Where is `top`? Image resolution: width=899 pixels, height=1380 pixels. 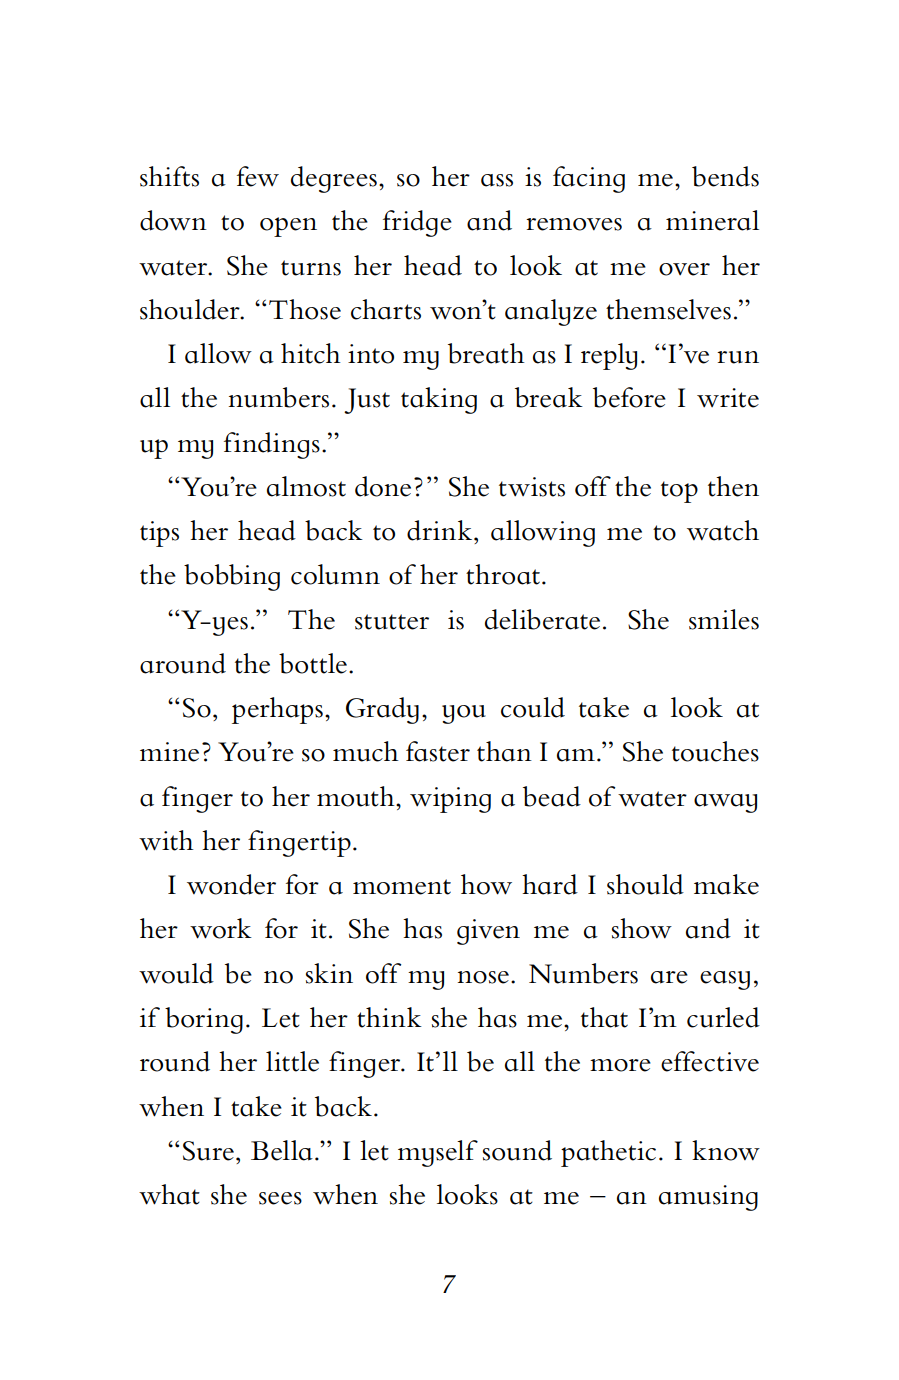
top is located at coordinates (679, 492).
